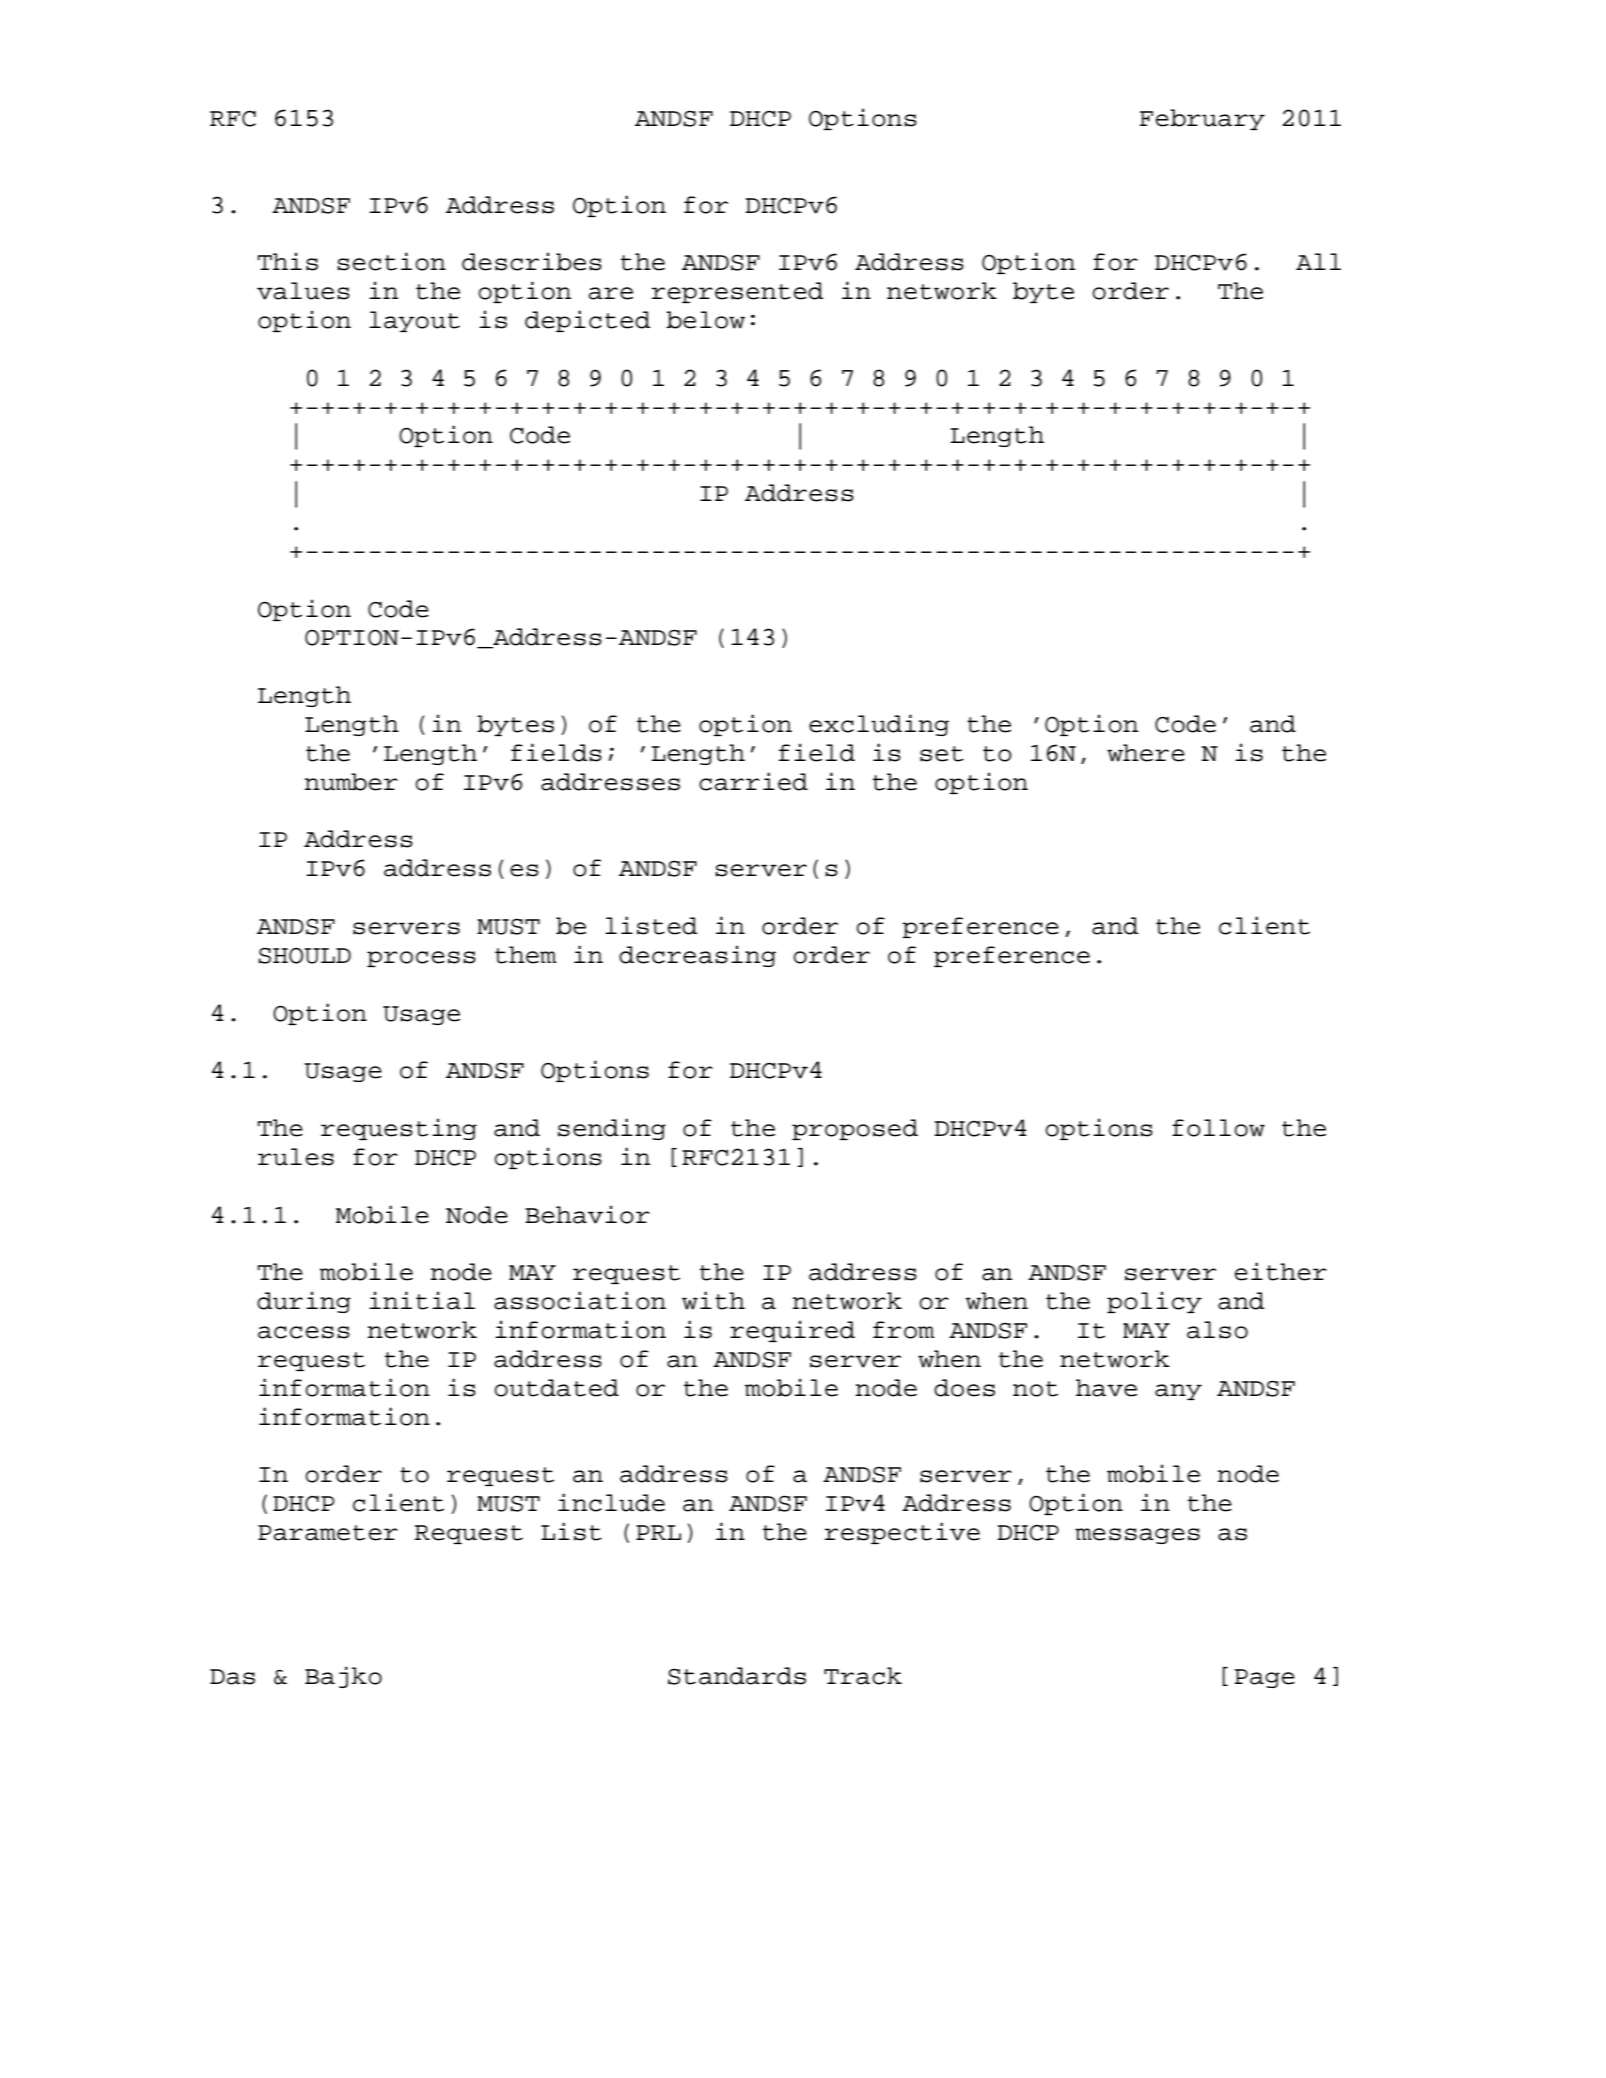  What do you see at coordinates (942, 754) in the screenshot?
I see `set` at bounding box center [942, 754].
